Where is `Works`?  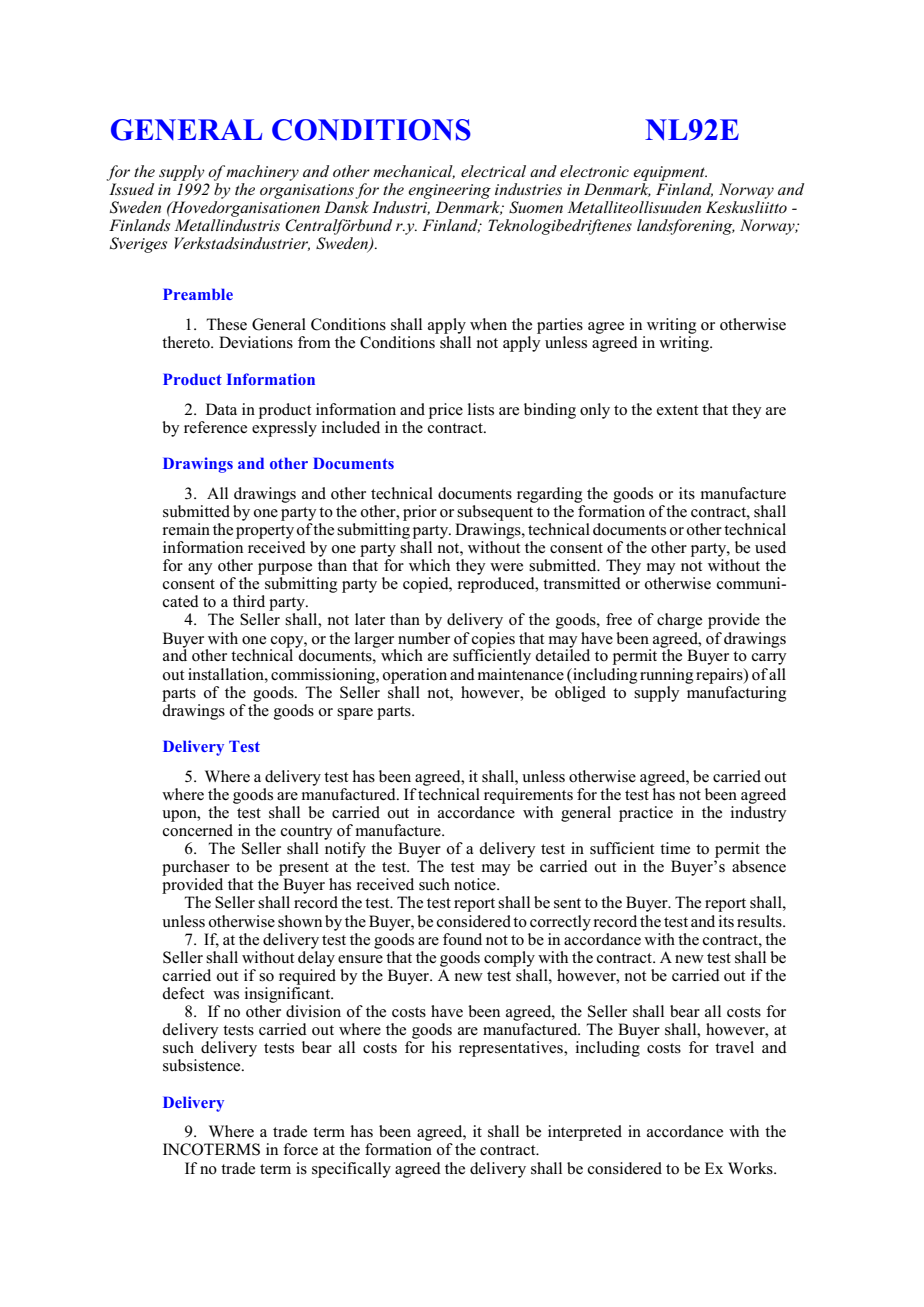
Works is located at coordinates (751, 1168).
